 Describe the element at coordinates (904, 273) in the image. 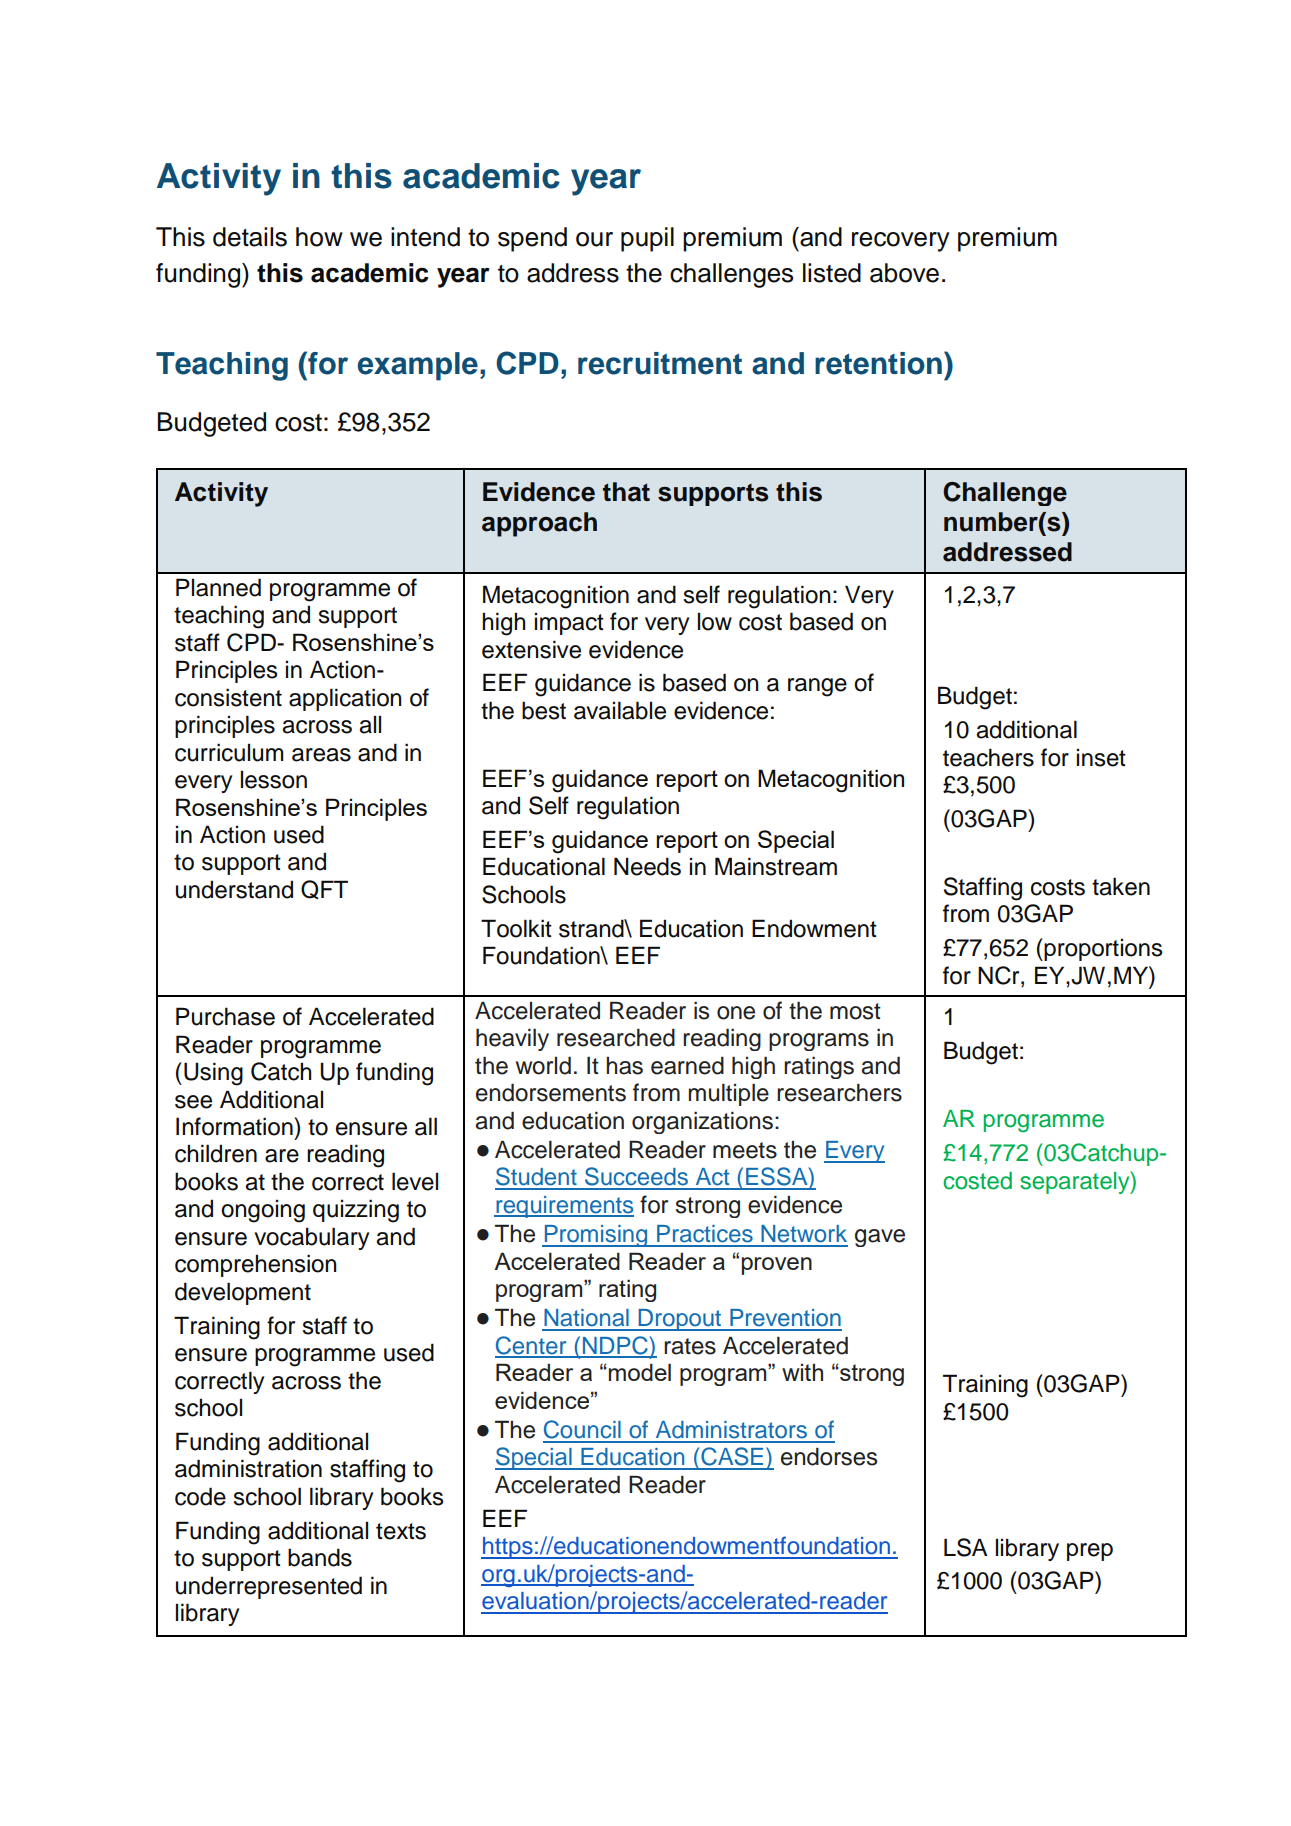

I see `above` at that location.
